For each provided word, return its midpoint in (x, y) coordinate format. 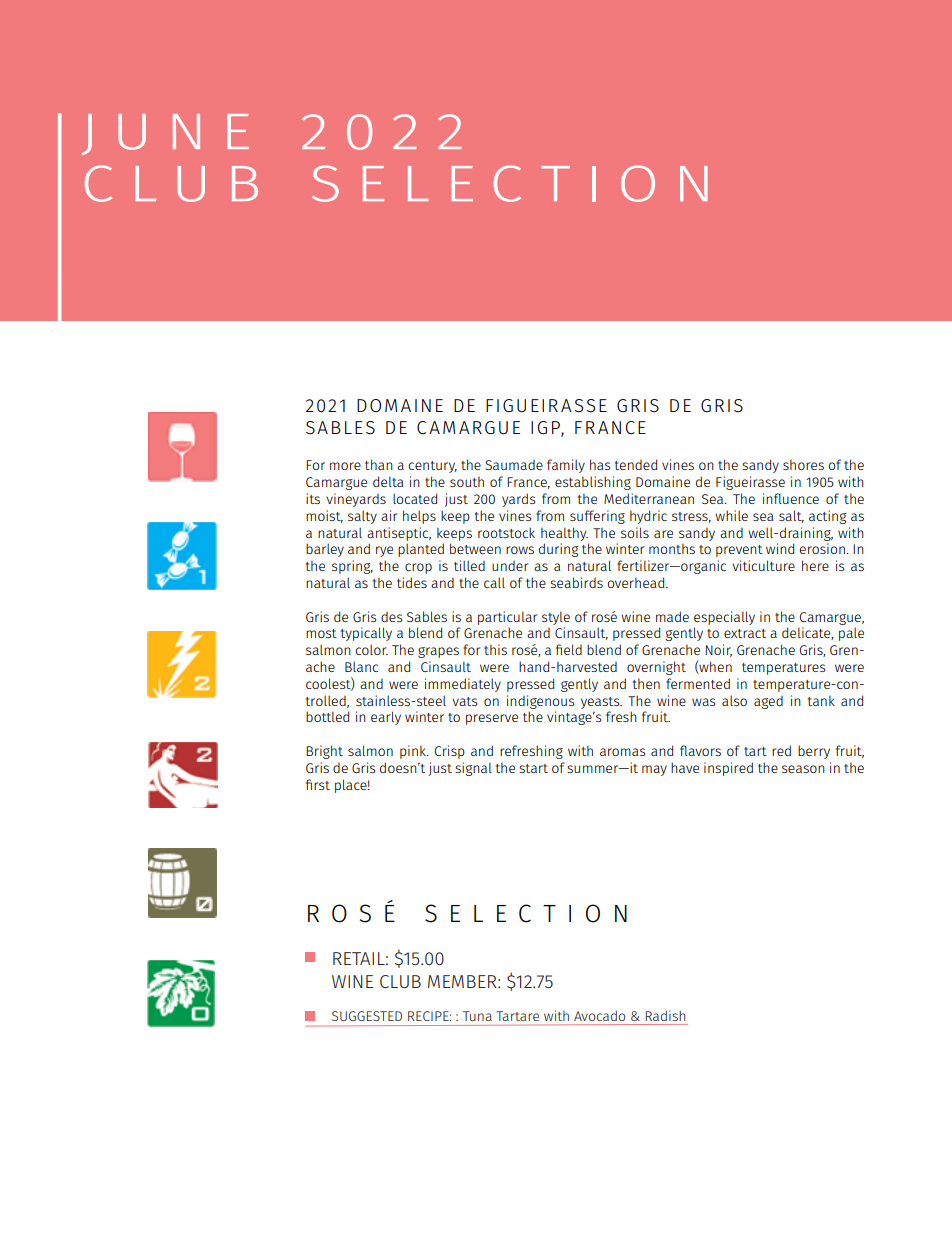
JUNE (165, 134)
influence (791, 498)
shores (803, 464)
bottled (327, 716)
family (566, 466)
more (345, 466)
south (467, 481)
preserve (492, 719)
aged (768, 702)
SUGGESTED (367, 1016)
